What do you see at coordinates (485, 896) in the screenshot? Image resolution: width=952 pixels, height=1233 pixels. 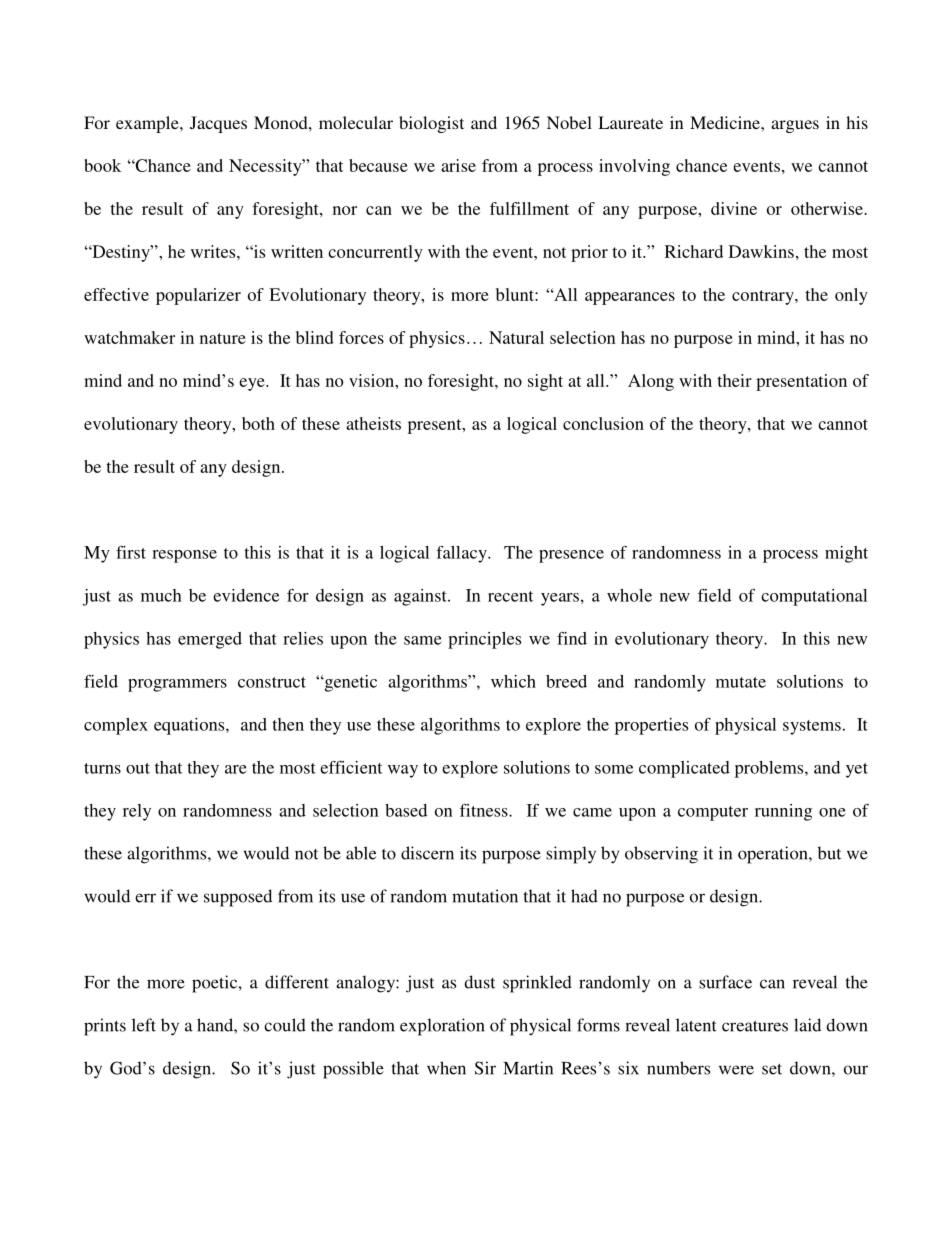 I see `mutation` at bounding box center [485, 896].
